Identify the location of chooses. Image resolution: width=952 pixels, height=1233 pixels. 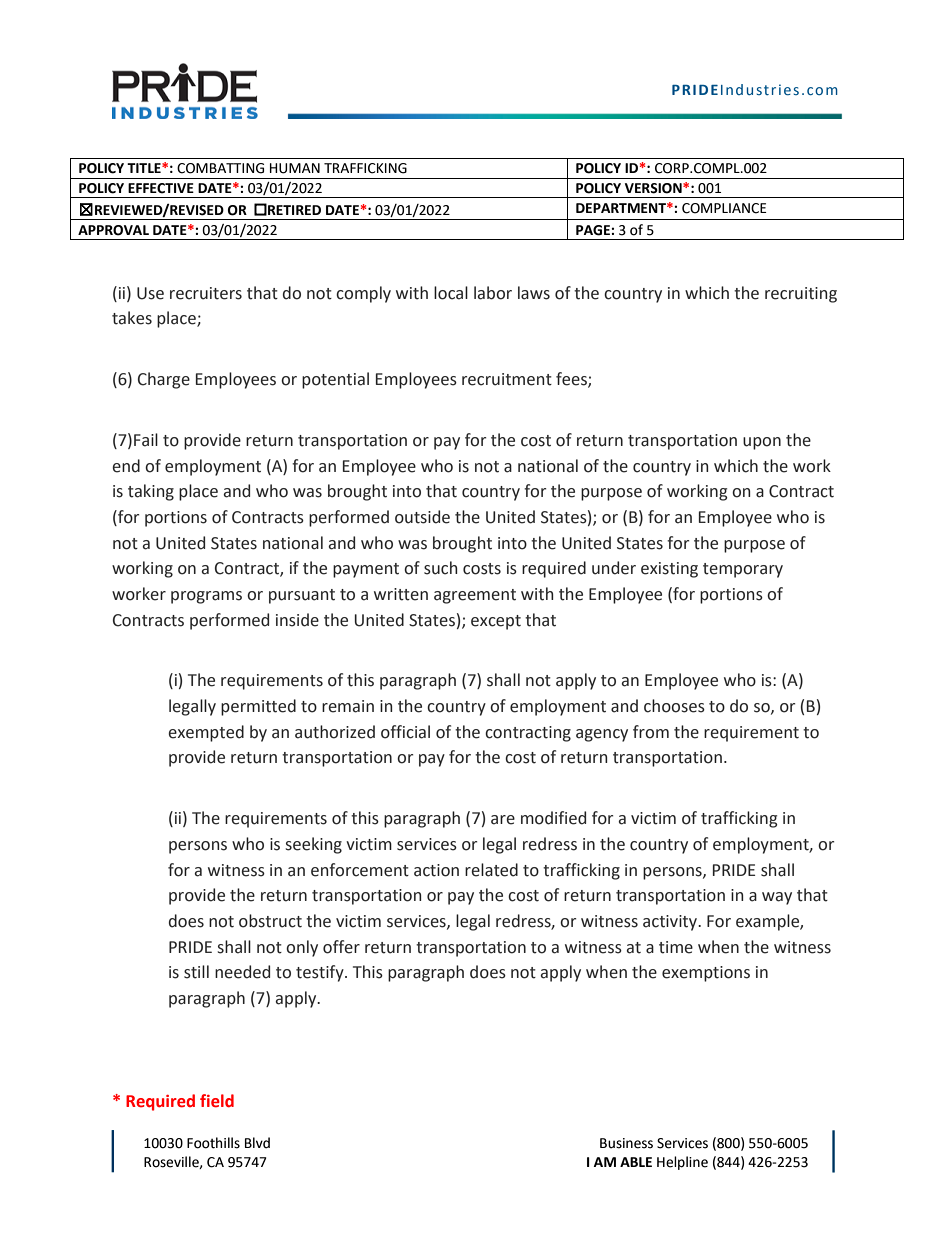
(674, 706).
